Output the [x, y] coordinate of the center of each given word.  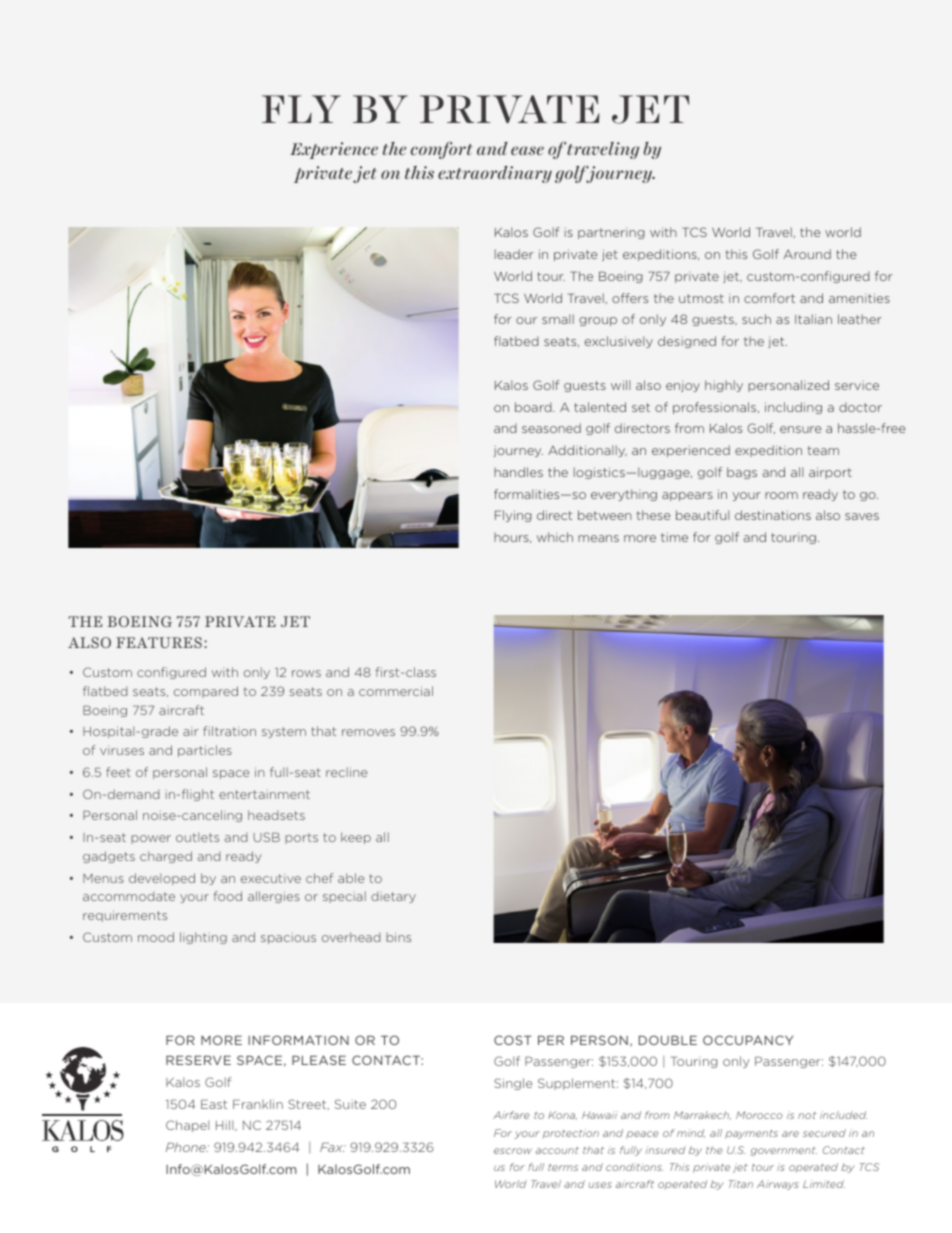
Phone [187, 1147]
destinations [773, 515]
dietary [393, 897]
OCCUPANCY [748, 1040]
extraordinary [495, 174]
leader [514, 254]
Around [807, 254]
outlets [197, 837]
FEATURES [159, 642]
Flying [513, 516]
